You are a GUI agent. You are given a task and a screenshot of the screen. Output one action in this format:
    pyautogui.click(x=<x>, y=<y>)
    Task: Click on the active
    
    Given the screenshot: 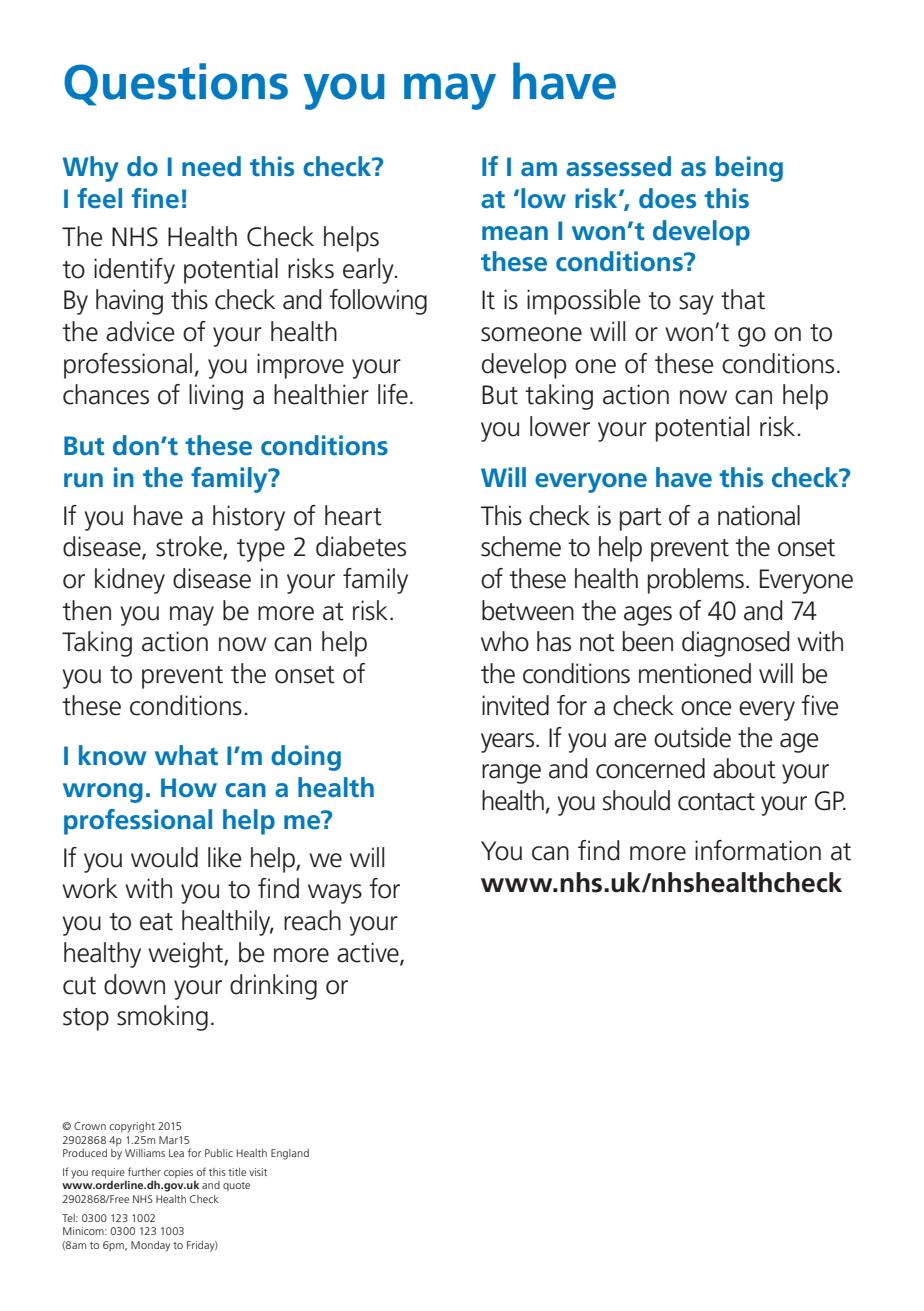 What is the action you would take?
    pyautogui.click(x=369, y=953)
